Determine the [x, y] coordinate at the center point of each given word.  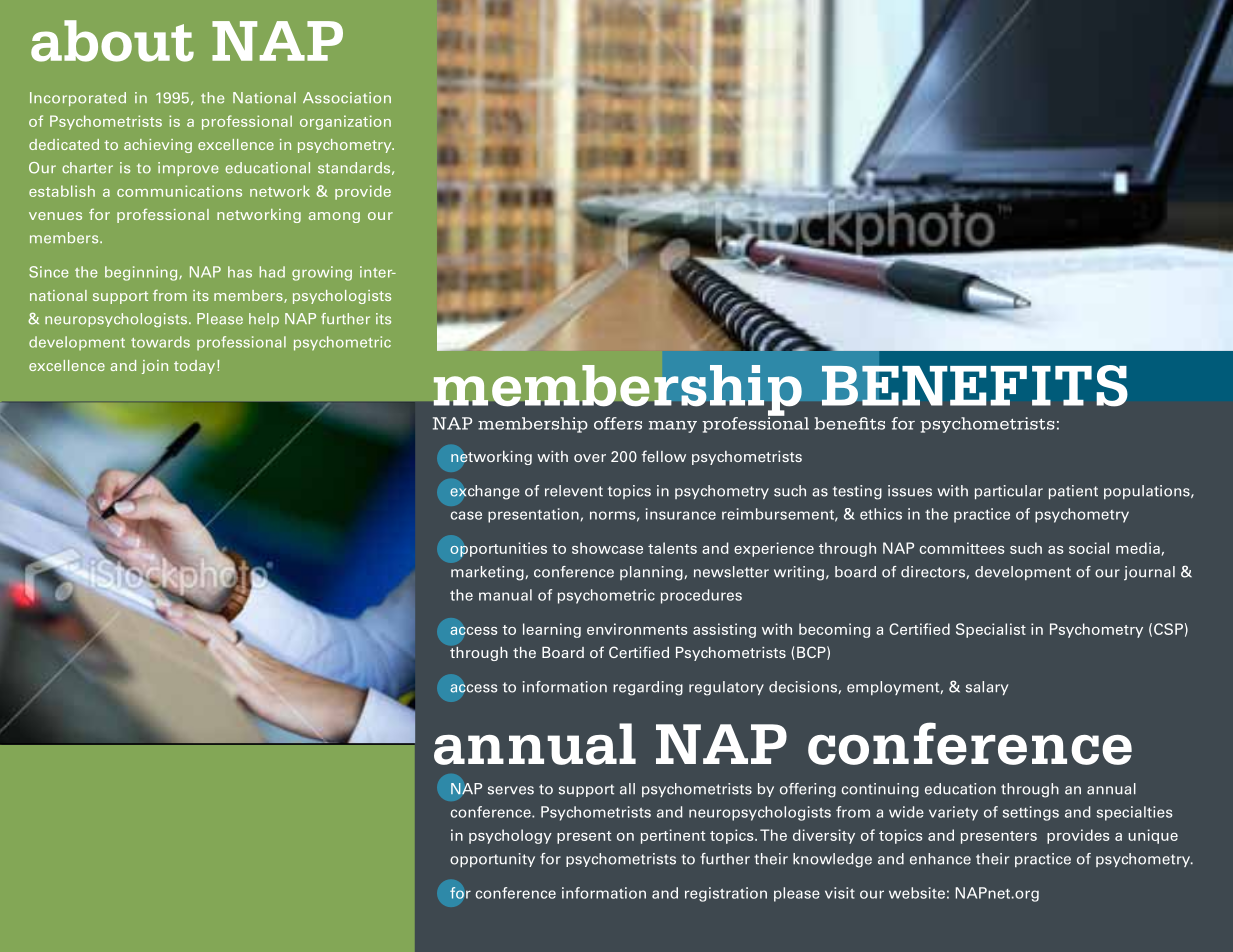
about [112, 41]
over [590, 458]
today [194, 367]
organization [345, 122]
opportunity [492, 860]
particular [1009, 492]
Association [347, 98]
